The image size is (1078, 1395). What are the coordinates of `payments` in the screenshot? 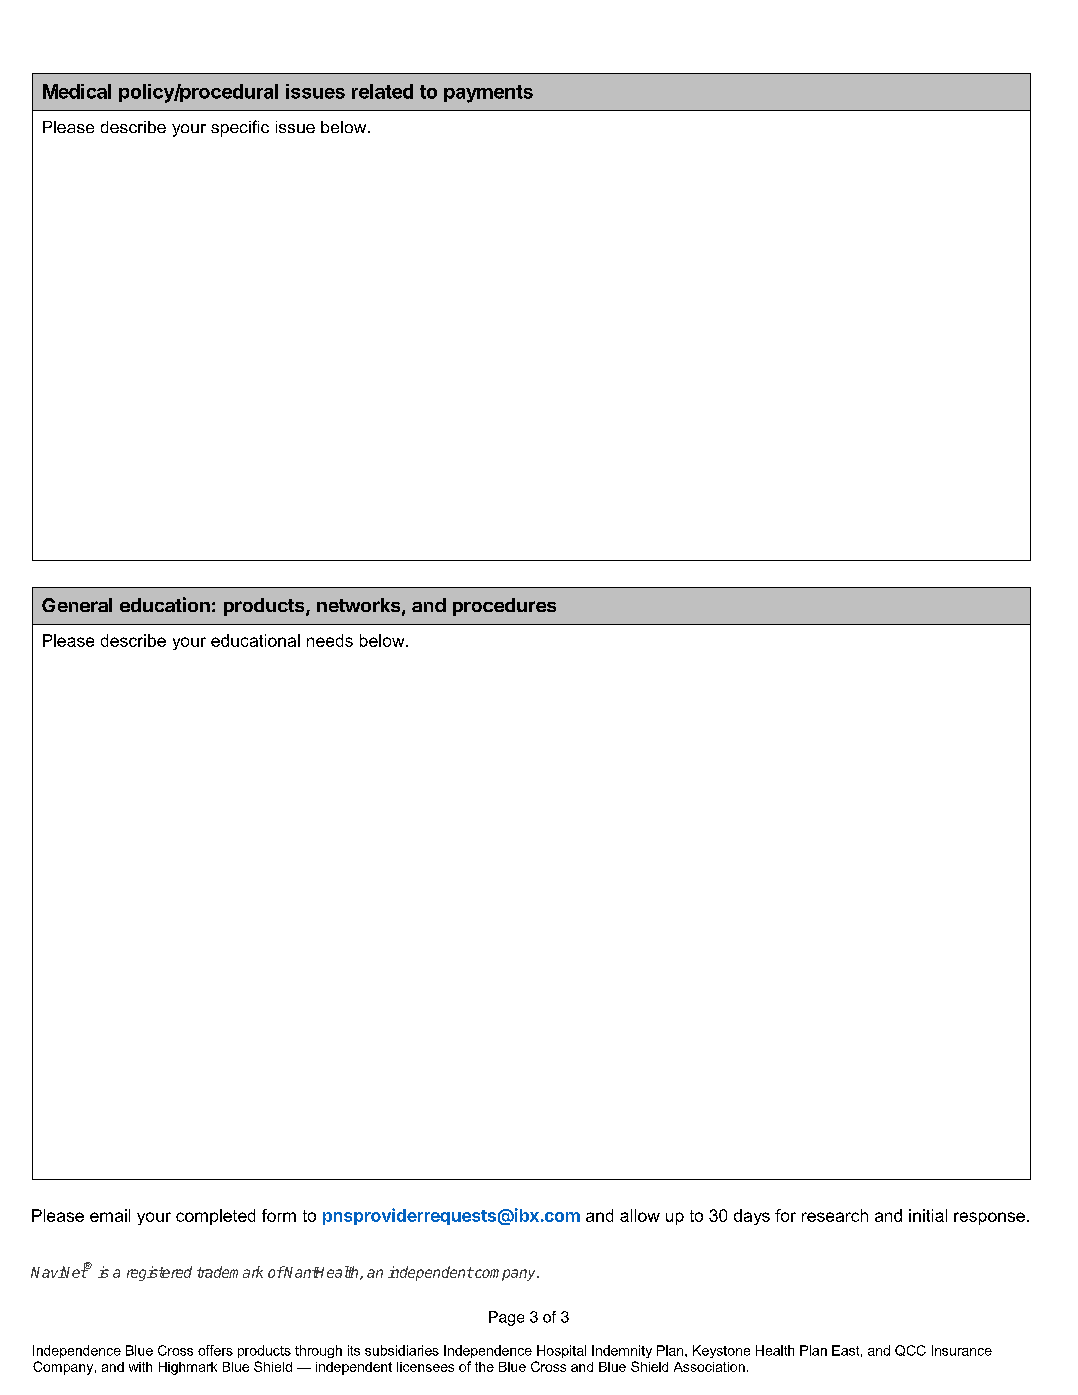 It's located at (488, 94).
